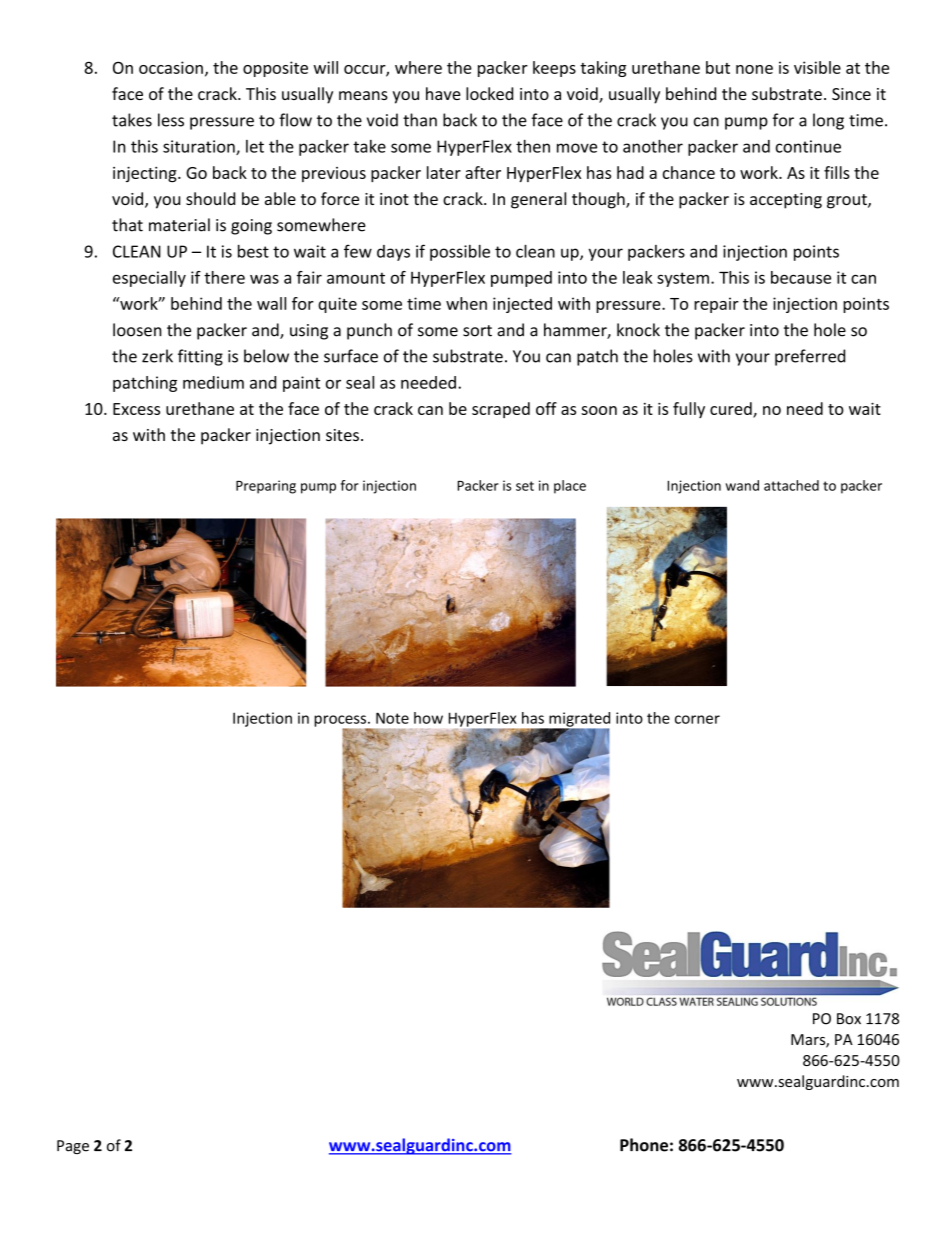 This screenshot has height=1233, width=952. I want to click on wand, so click(742, 485).
